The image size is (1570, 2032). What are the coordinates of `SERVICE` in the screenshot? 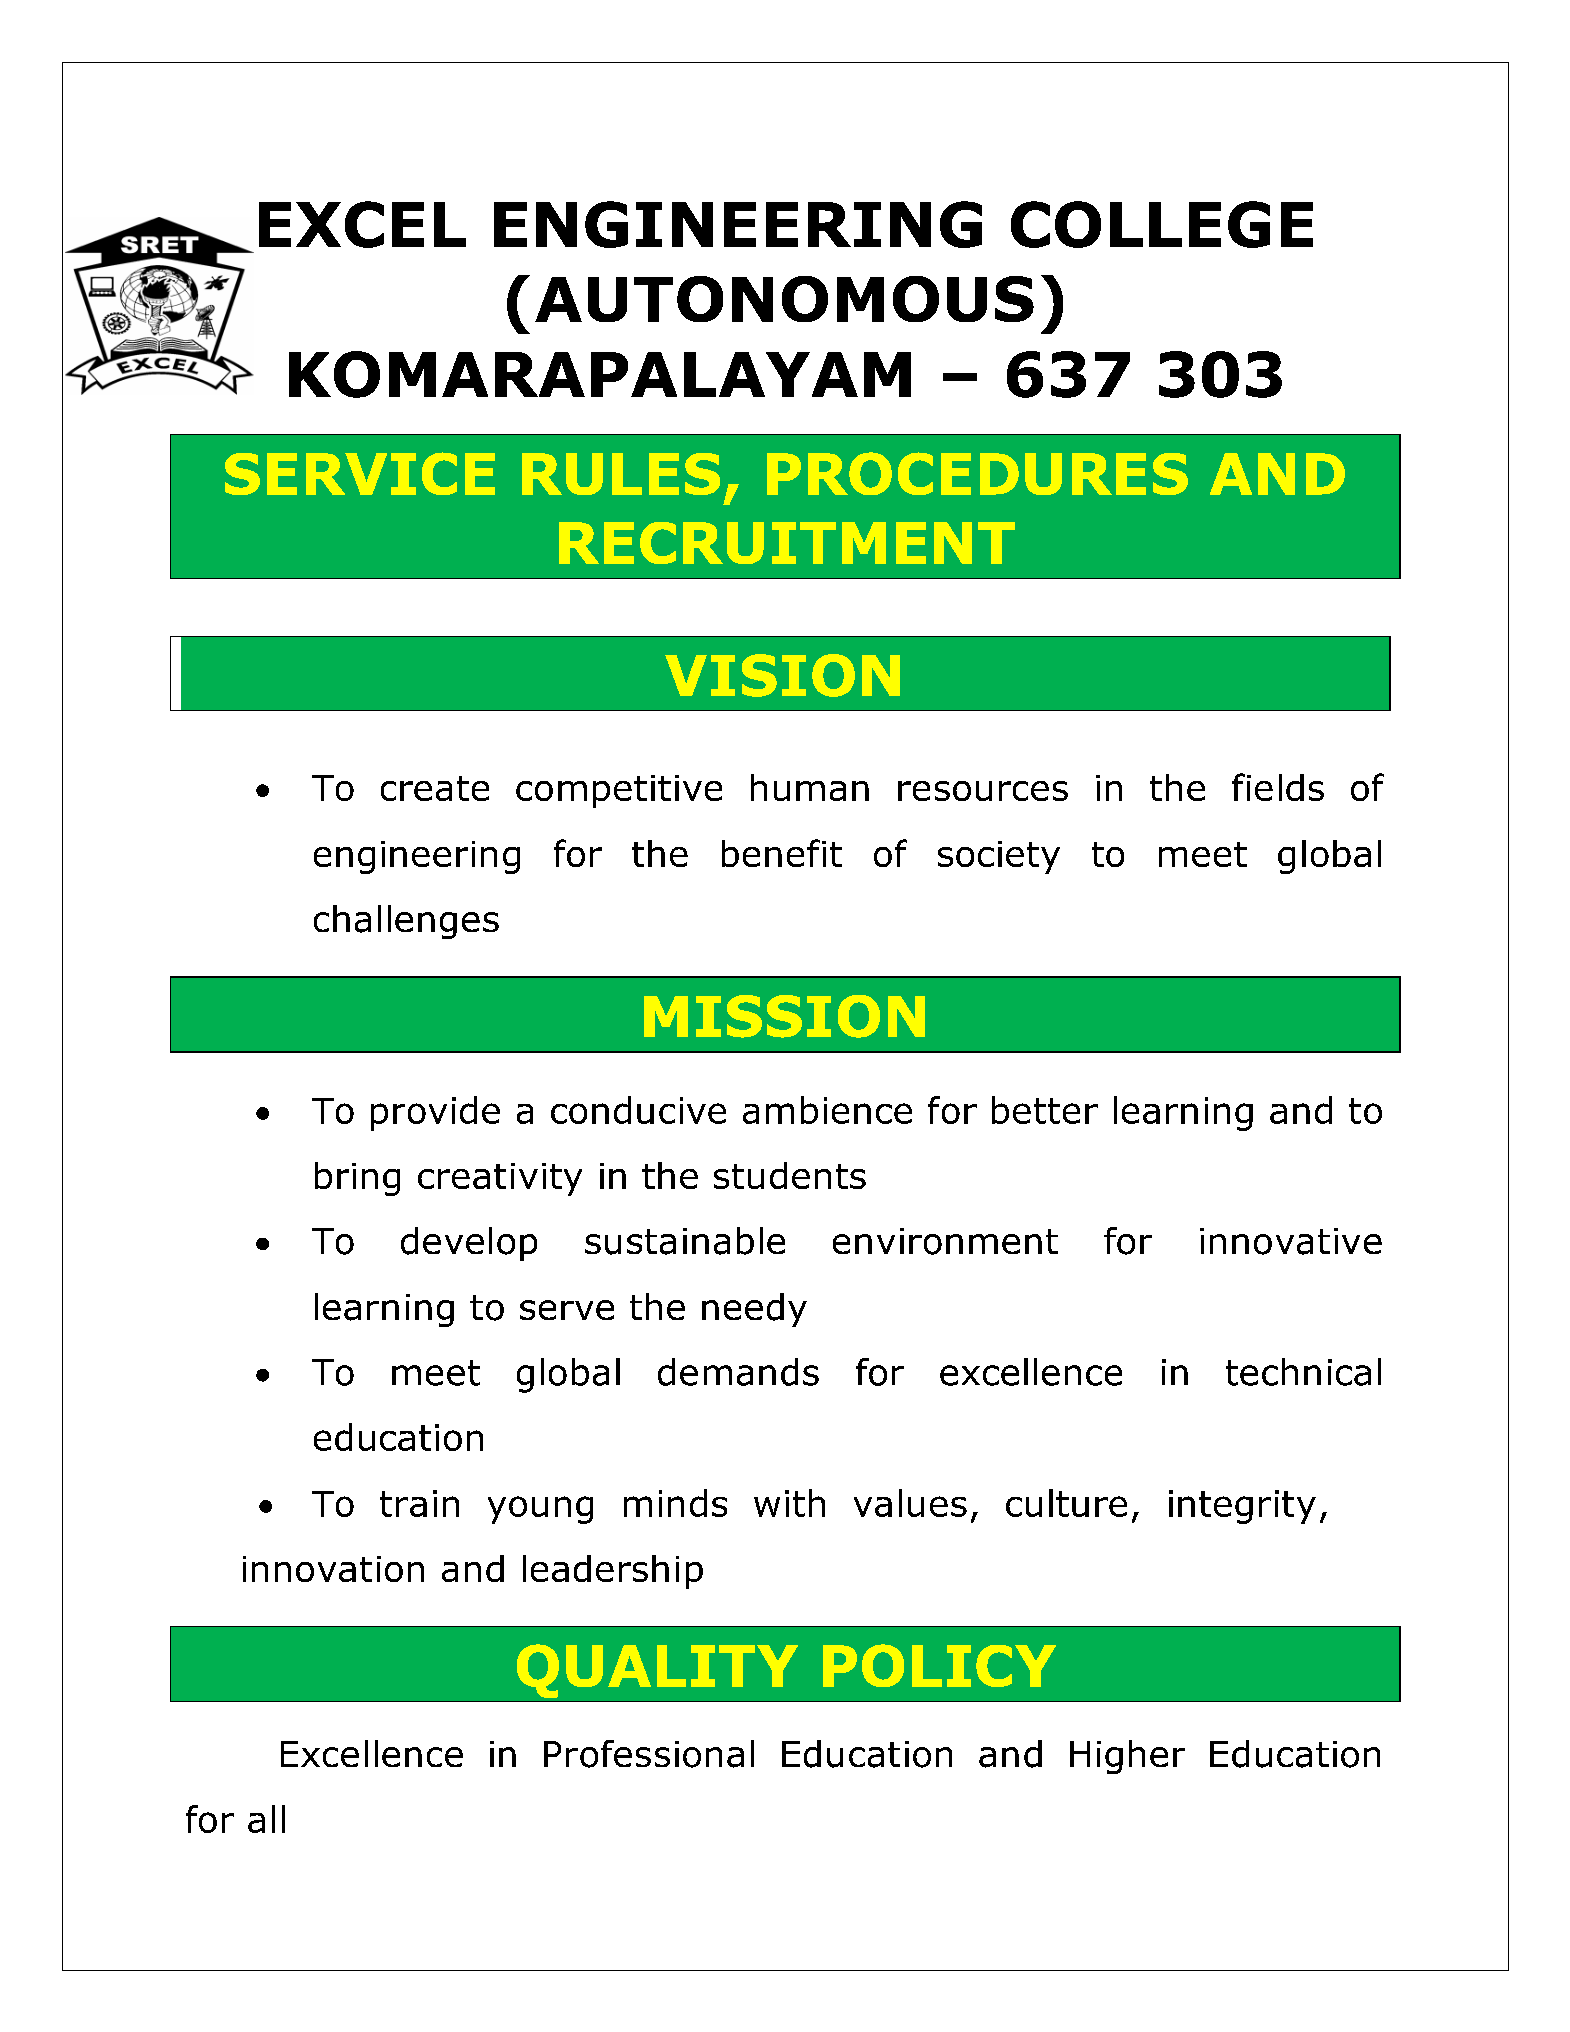 It's located at (360, 473).
